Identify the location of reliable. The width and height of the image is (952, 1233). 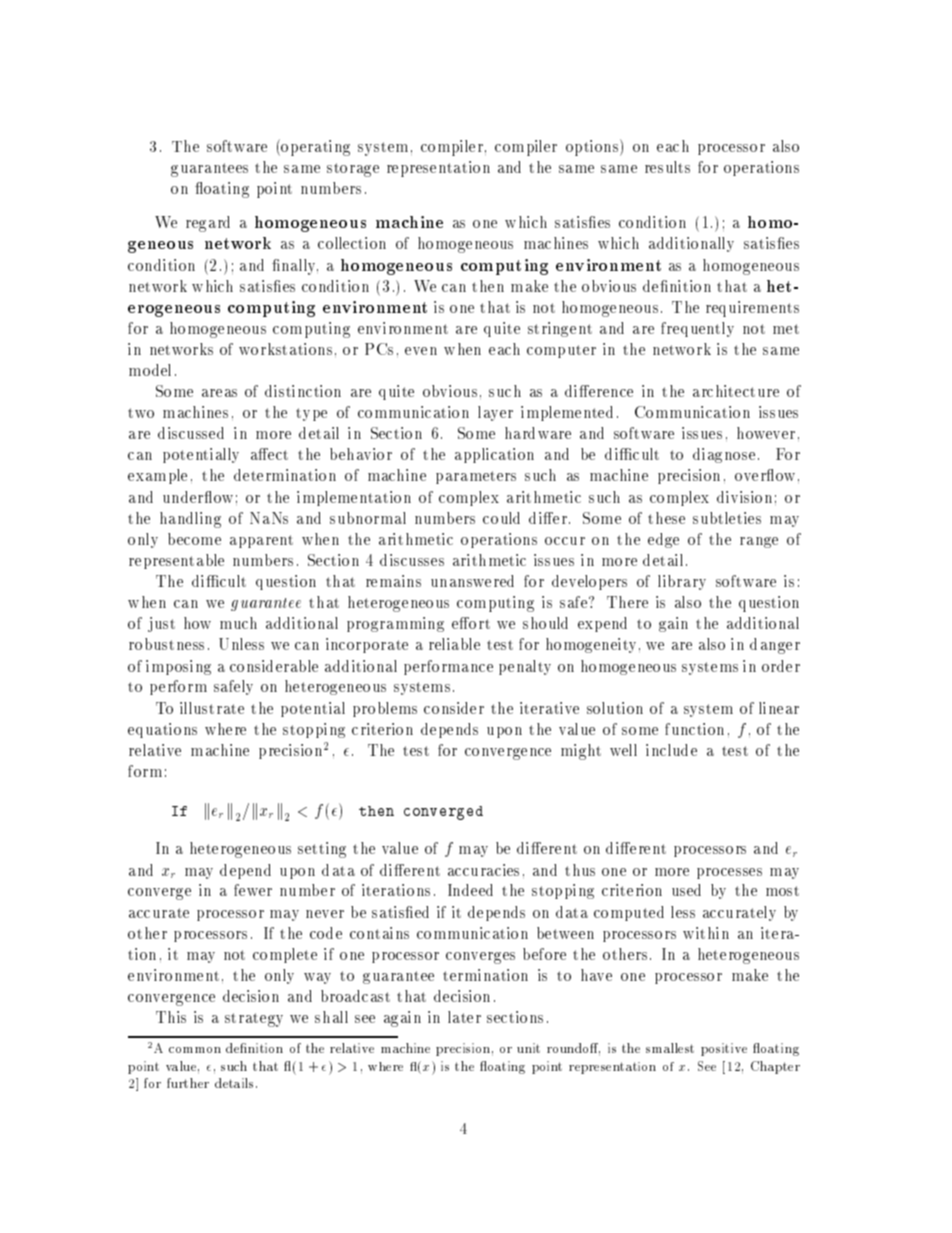
(454, 644).
